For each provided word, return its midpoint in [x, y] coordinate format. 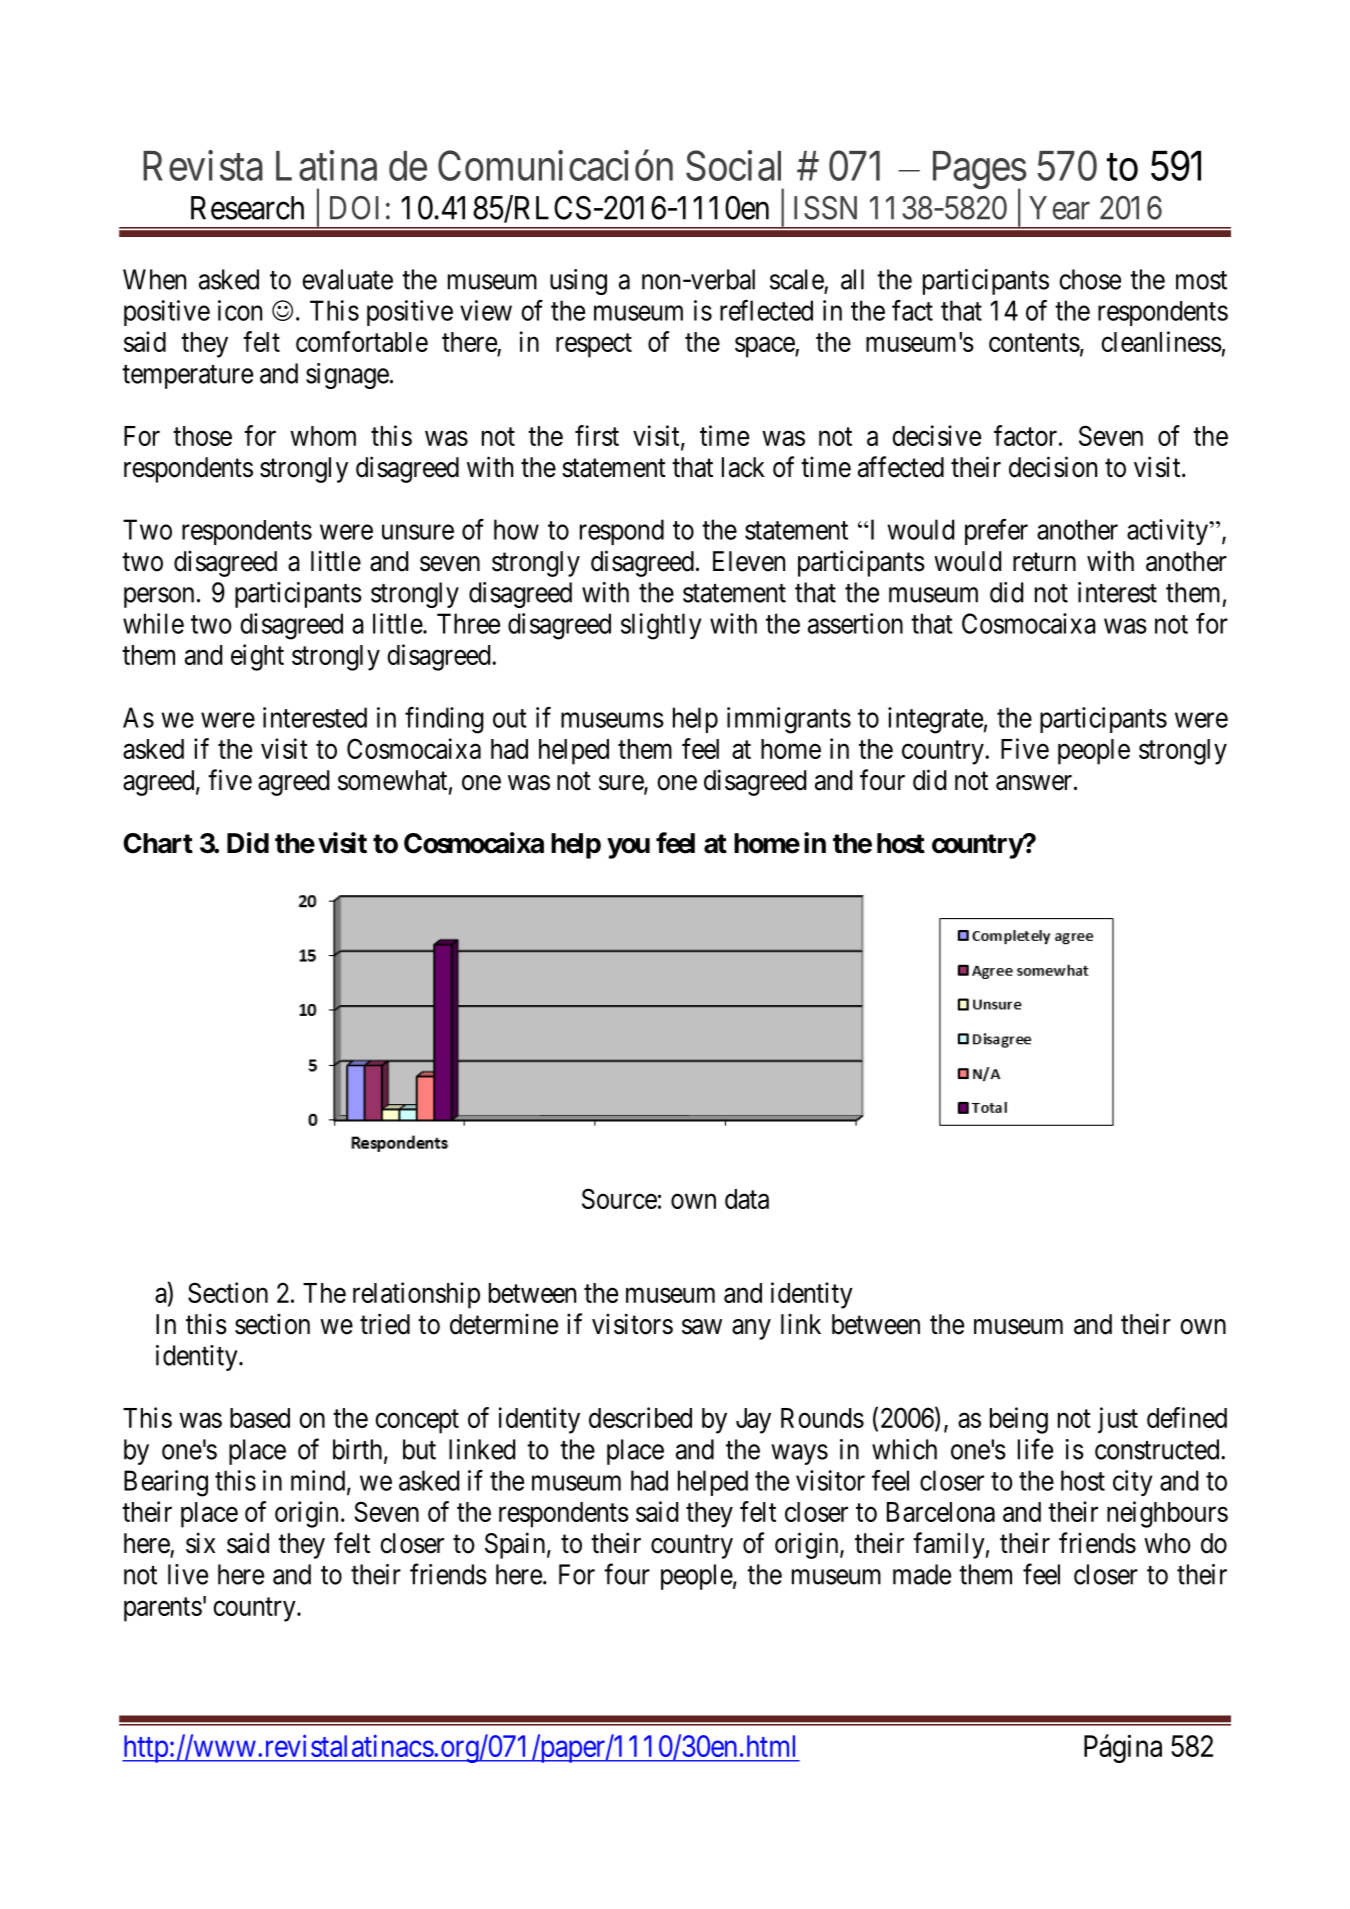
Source [619, 1198]
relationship [416, 1295]
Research [247, 208]
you [628, 848]
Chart [158, 843]
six [200, 1543]
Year [1059, 208]
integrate [935, 720]
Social [733, 165]
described [640, 1417]
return [1044, 562]
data [747, 1199]
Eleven [749, 561]
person [159, 597]
